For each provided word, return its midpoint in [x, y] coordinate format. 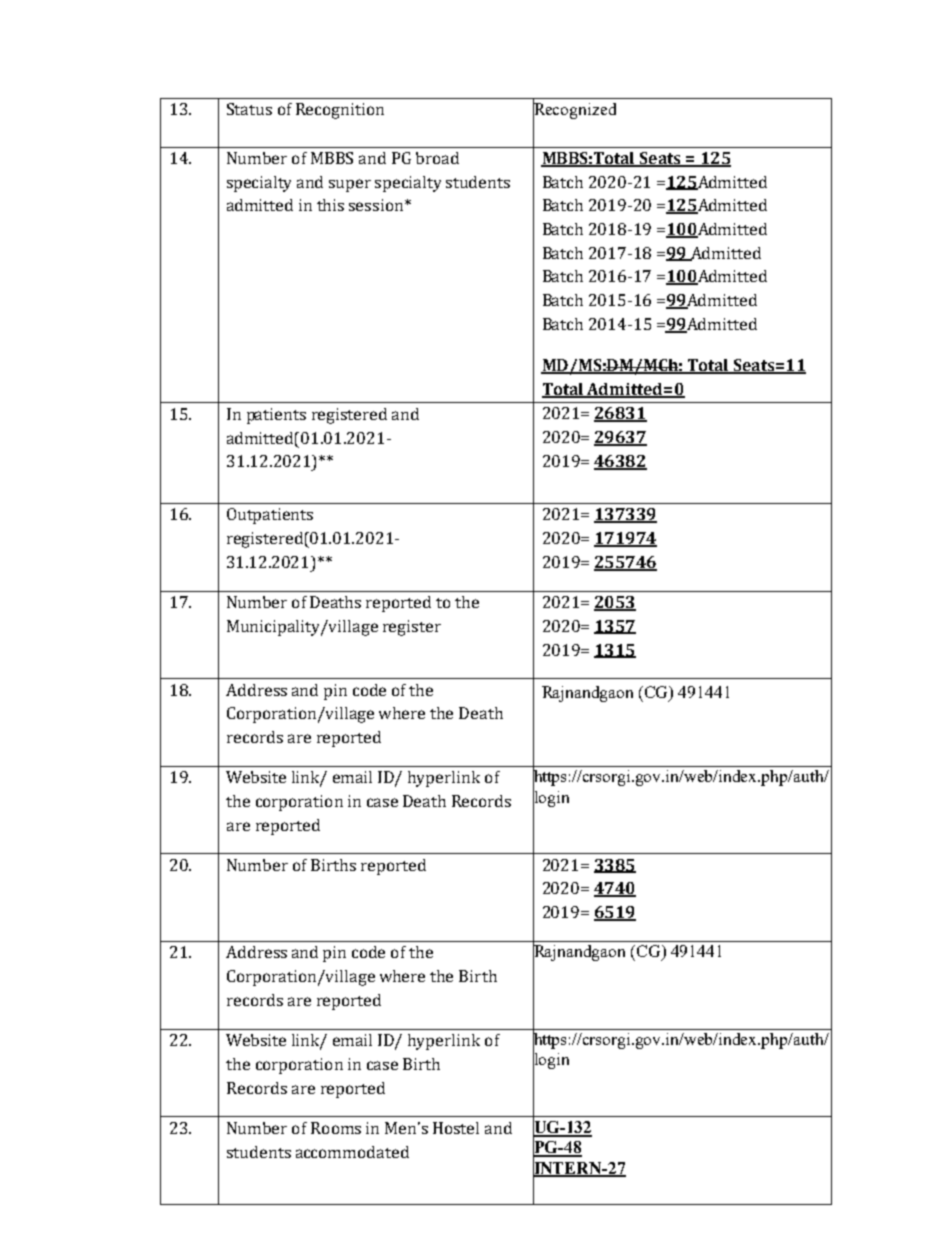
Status [249, 109]
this [330, 205]
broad [437, 158]
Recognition [340, 111]
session [377, 205]
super [350, 185]
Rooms [336, 1128]
